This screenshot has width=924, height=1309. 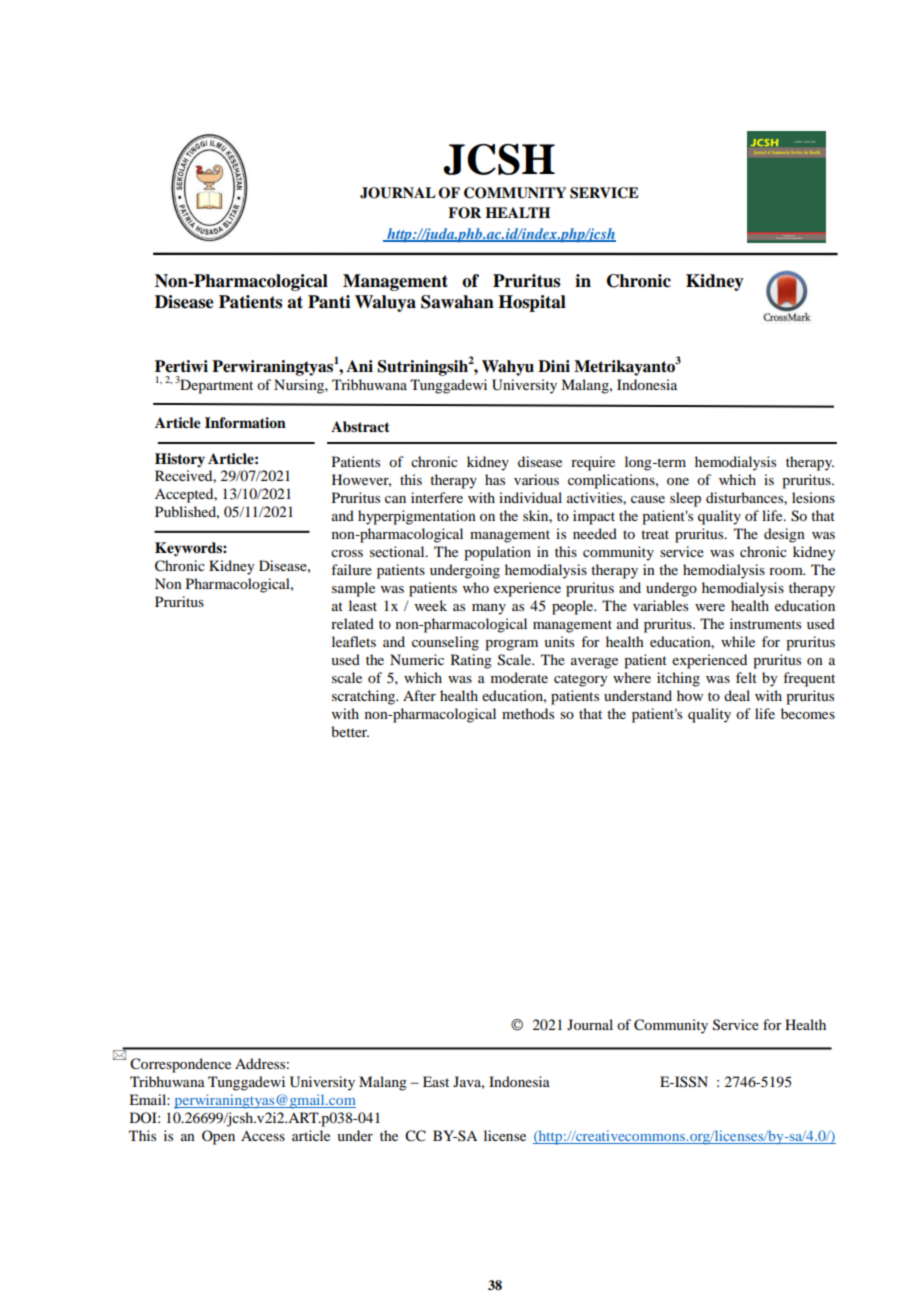 What do you see at coordinates (263, 1135) in the screenshot?
I see `Access` at bounding box center [263, 1135].
